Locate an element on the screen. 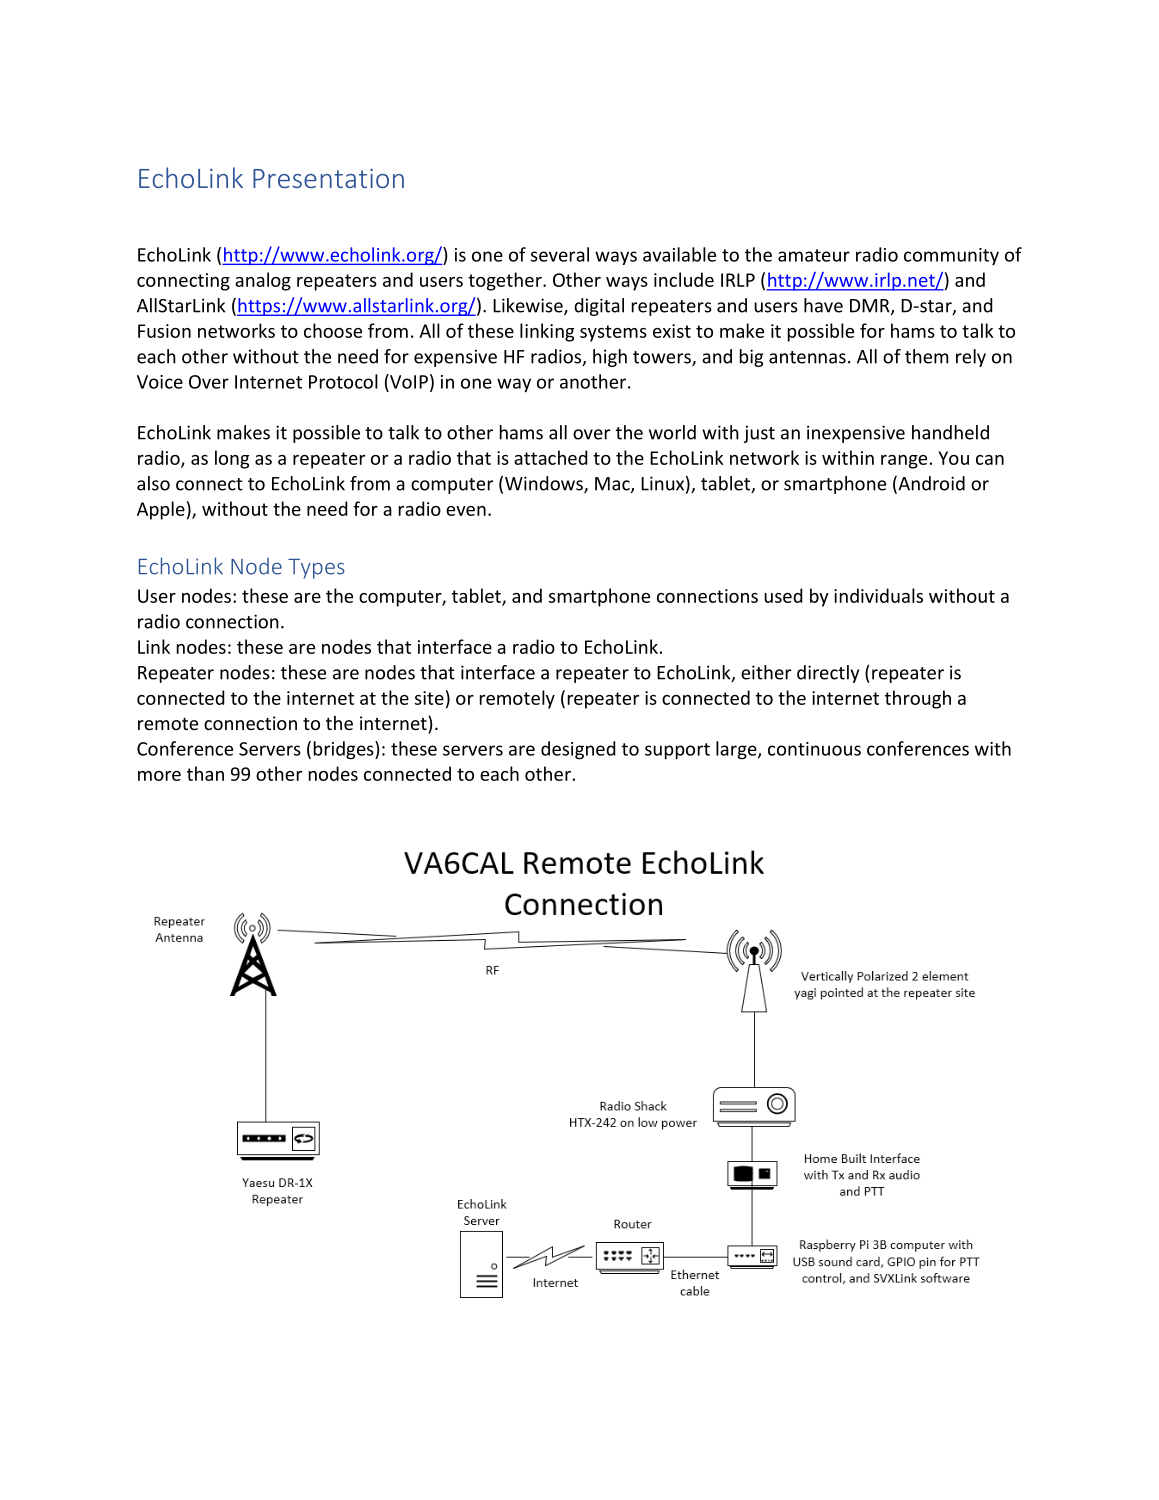  several is located at coordinates (560, 254).
